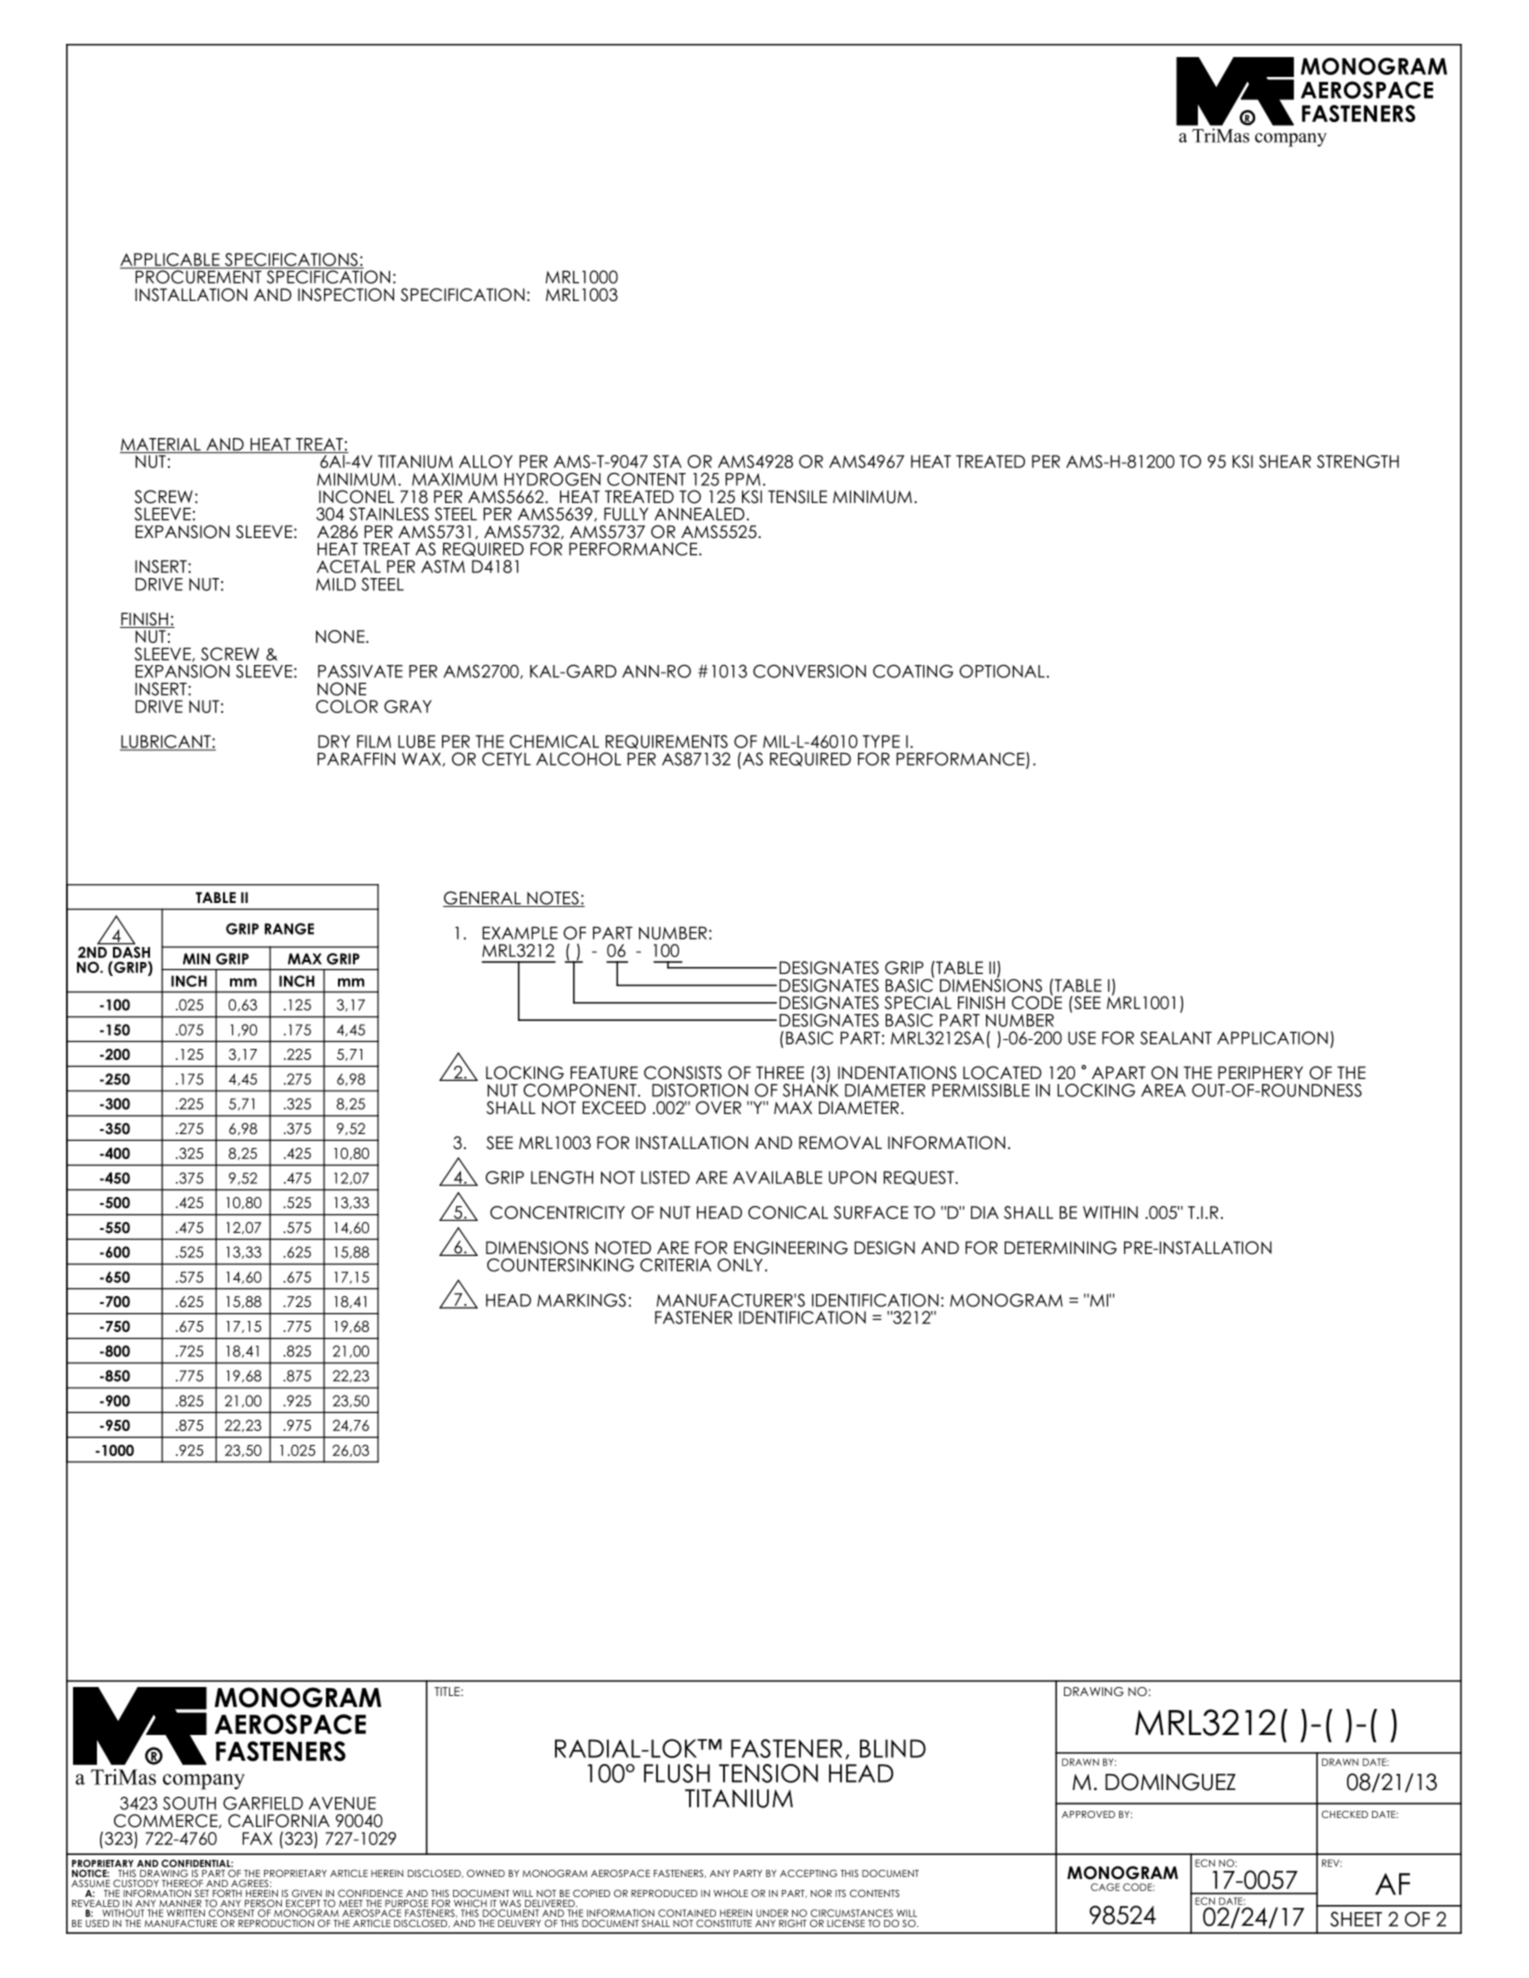 This page has width=1529, height=1978. I want to click on RANGE, so click(289, 929).
